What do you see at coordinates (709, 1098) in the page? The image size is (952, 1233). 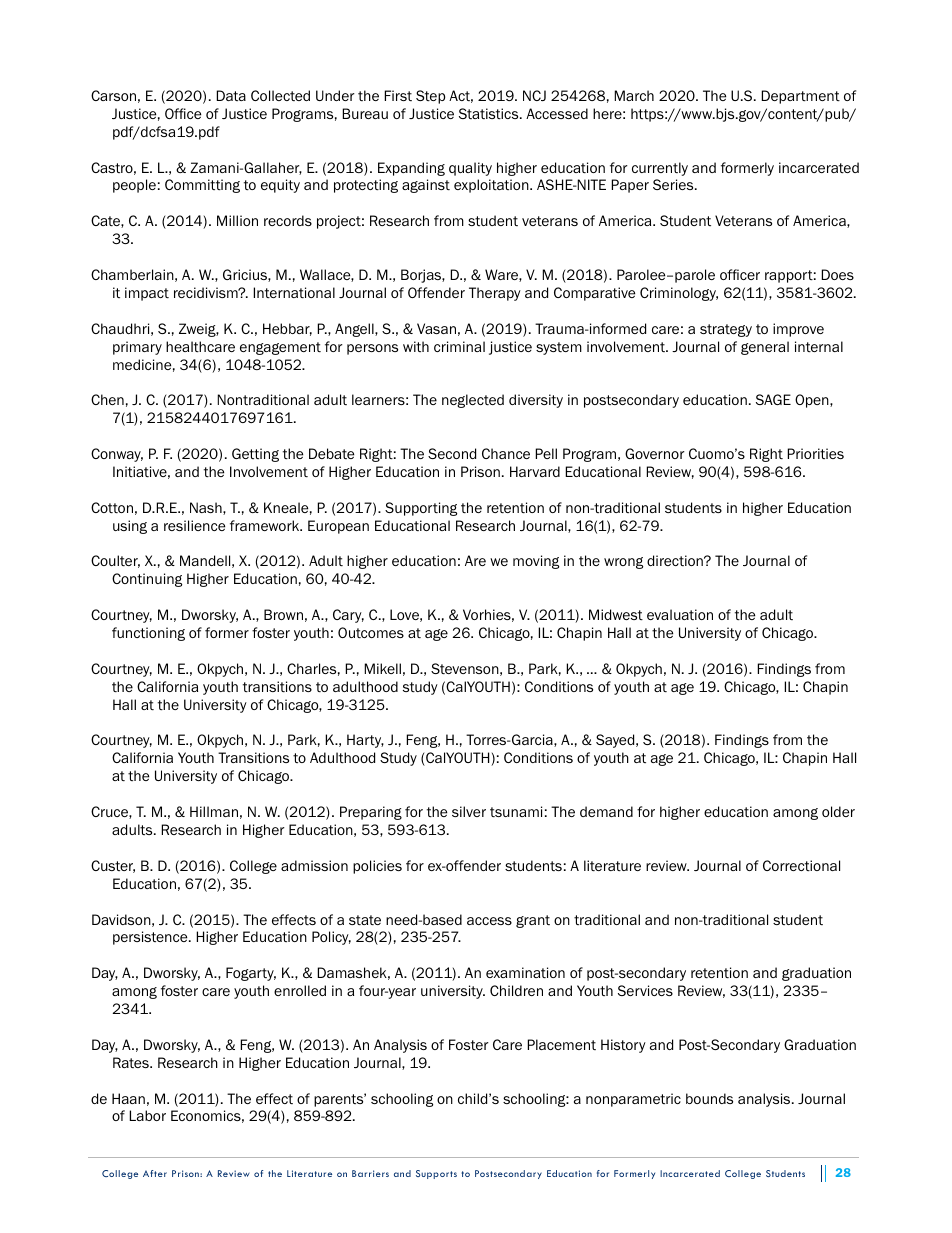 I see `bounds` at bounding box center [709, 1098].
